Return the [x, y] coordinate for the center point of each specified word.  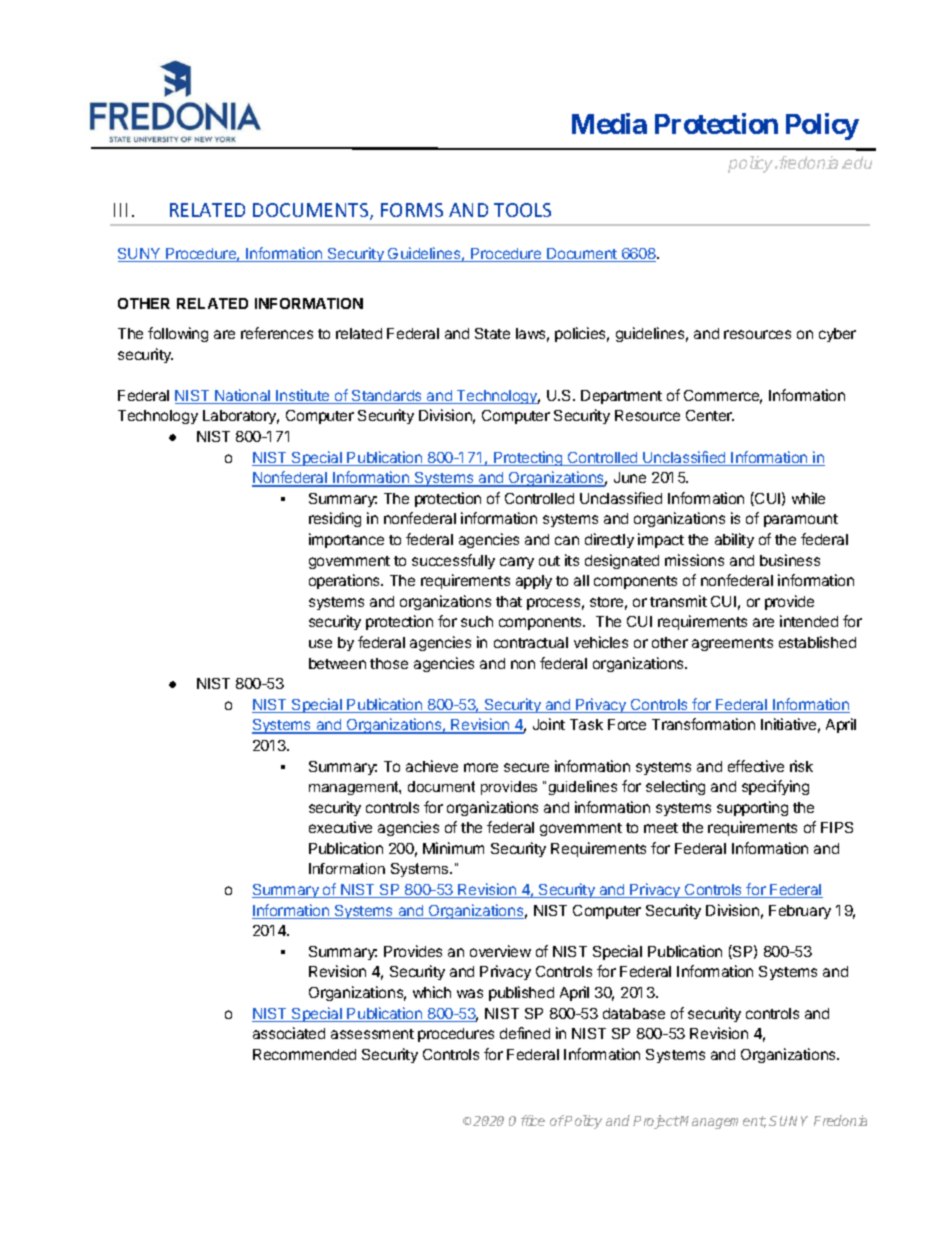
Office [527, 1120]
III [123, 210]
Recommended [304, 1054]
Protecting [528, 458]
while [808, 498]
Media [609, 123]
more [481, 767]
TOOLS [522, 210]
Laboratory [241, 417]
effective [756, 766]
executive [340, 827]
